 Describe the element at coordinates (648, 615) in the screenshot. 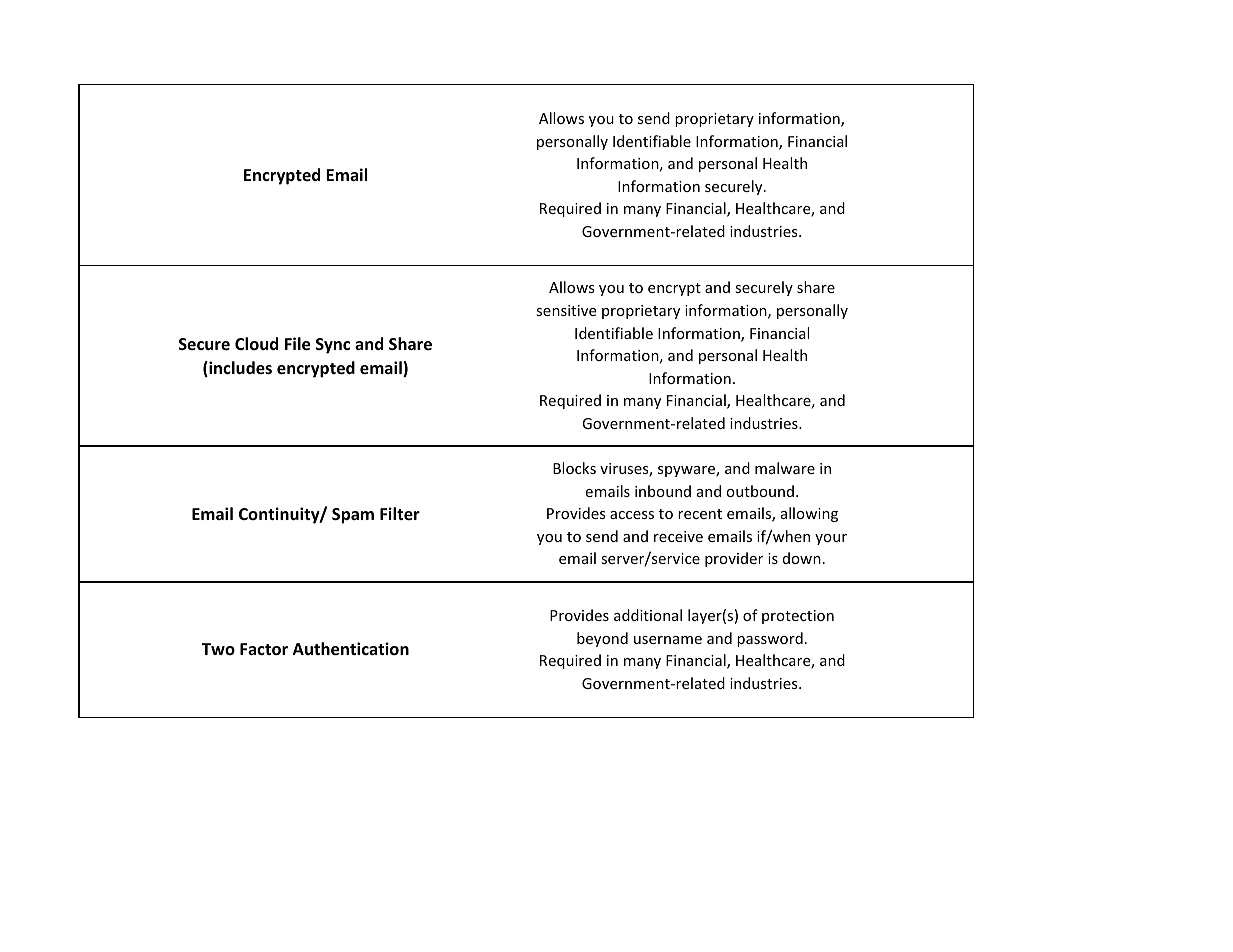

I see `additional` at that location.
